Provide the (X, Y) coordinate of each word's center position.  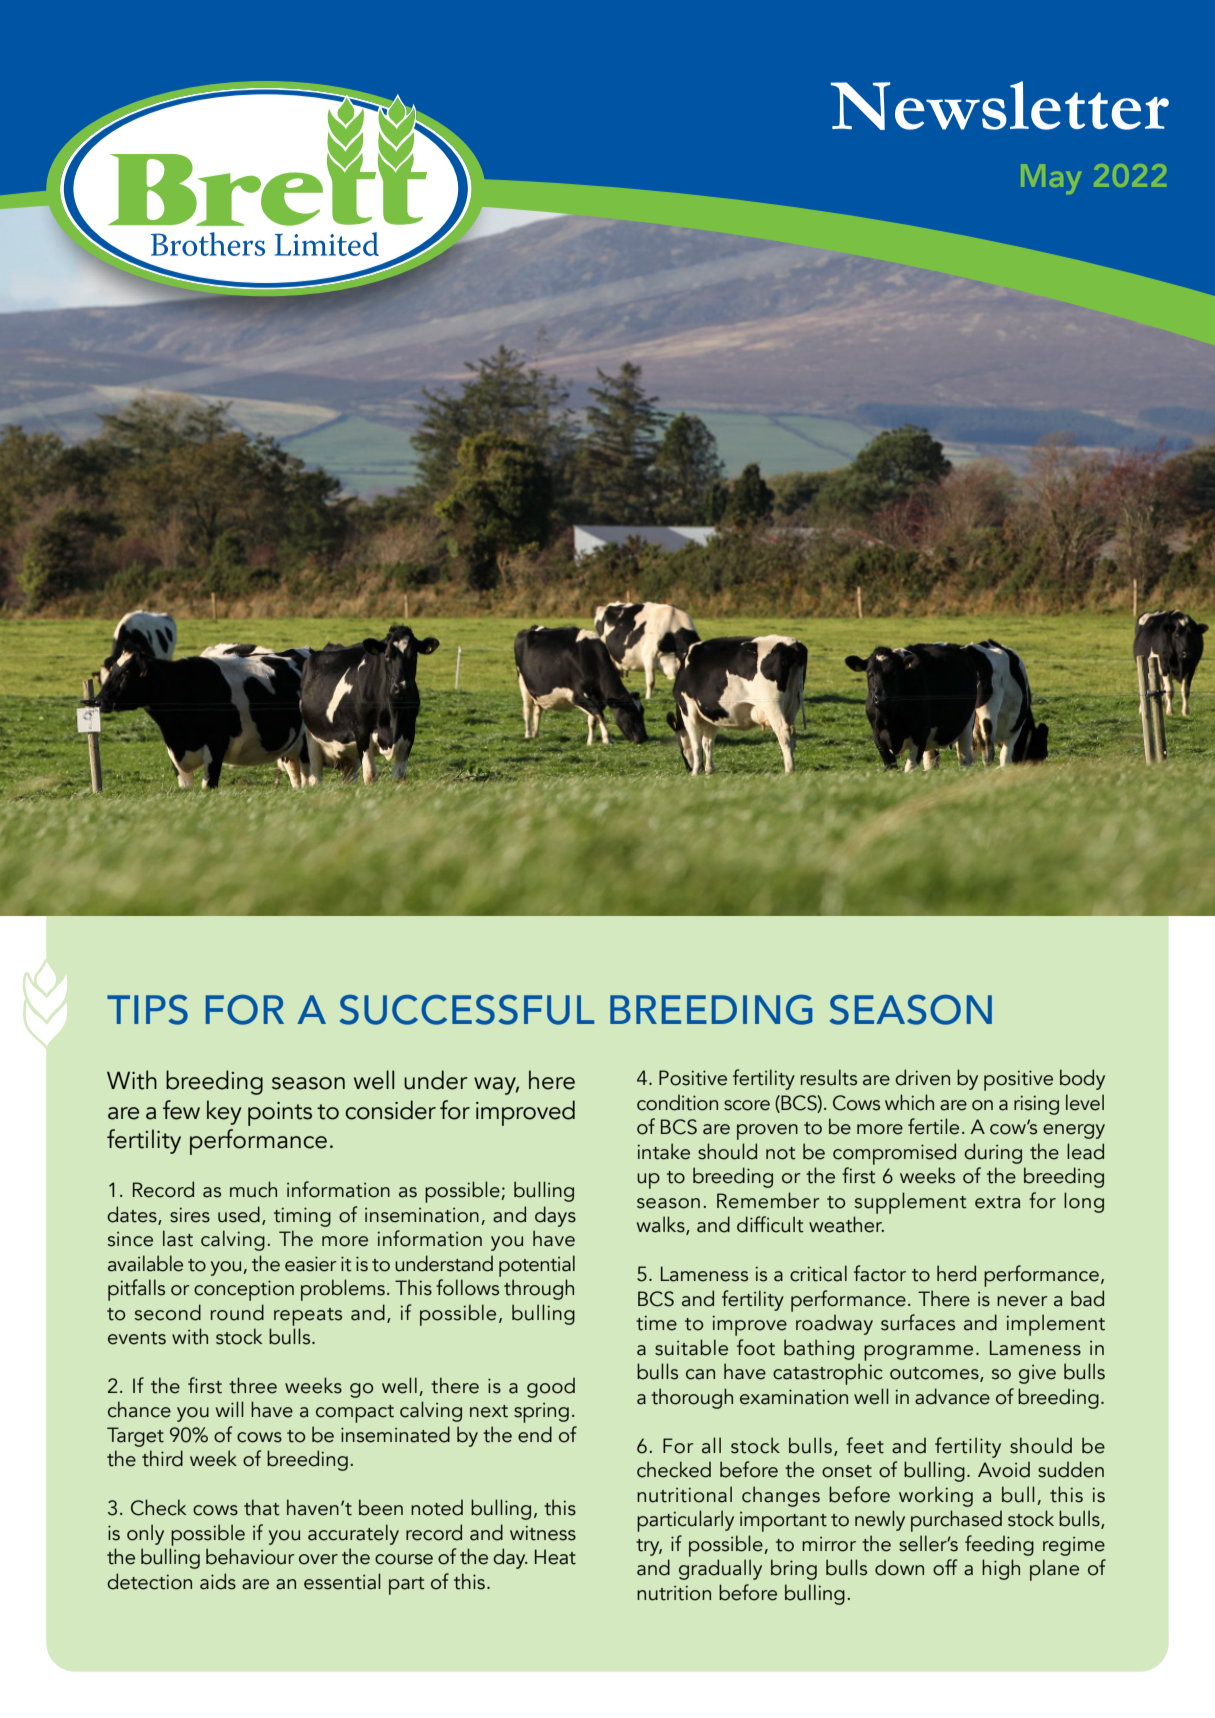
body (1082, 1079)
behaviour (250, 1556)
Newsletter (999, 105)
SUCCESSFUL (467, 1010)
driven (922, 1077)
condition (677, 1102)
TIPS (147, 1010)
